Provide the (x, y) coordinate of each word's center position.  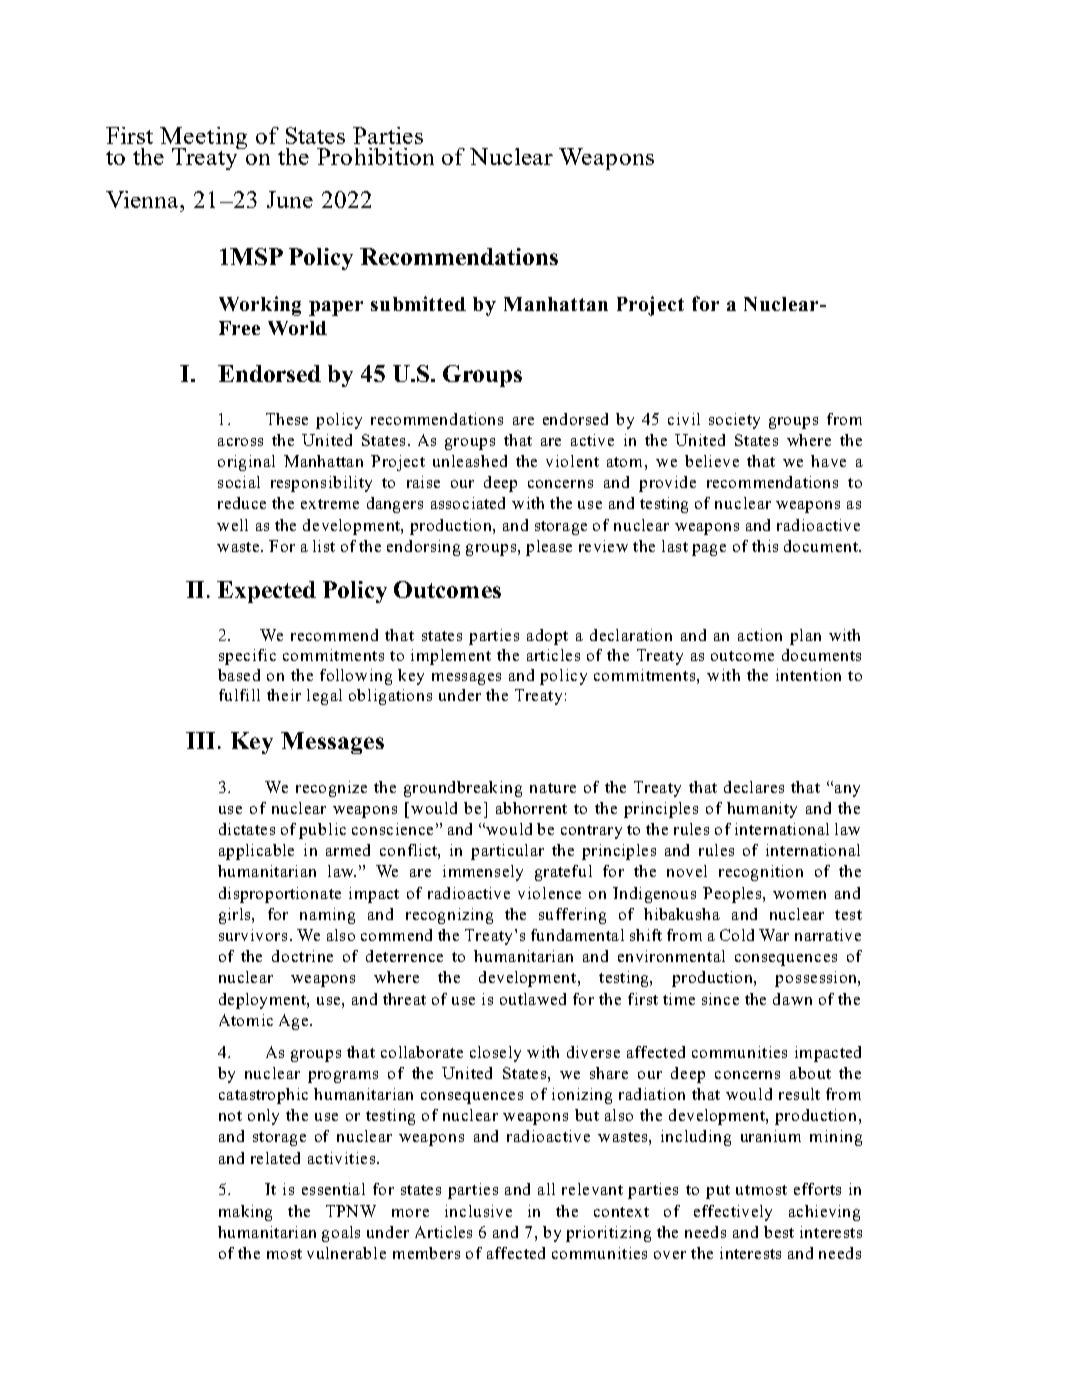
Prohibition (375, 156)
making (245, 1213)
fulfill (239, 695)
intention (808, 675)
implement (451, 657)
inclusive (478, 1211)
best (779, 1232)
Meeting (203, 139)
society (734, 421)
